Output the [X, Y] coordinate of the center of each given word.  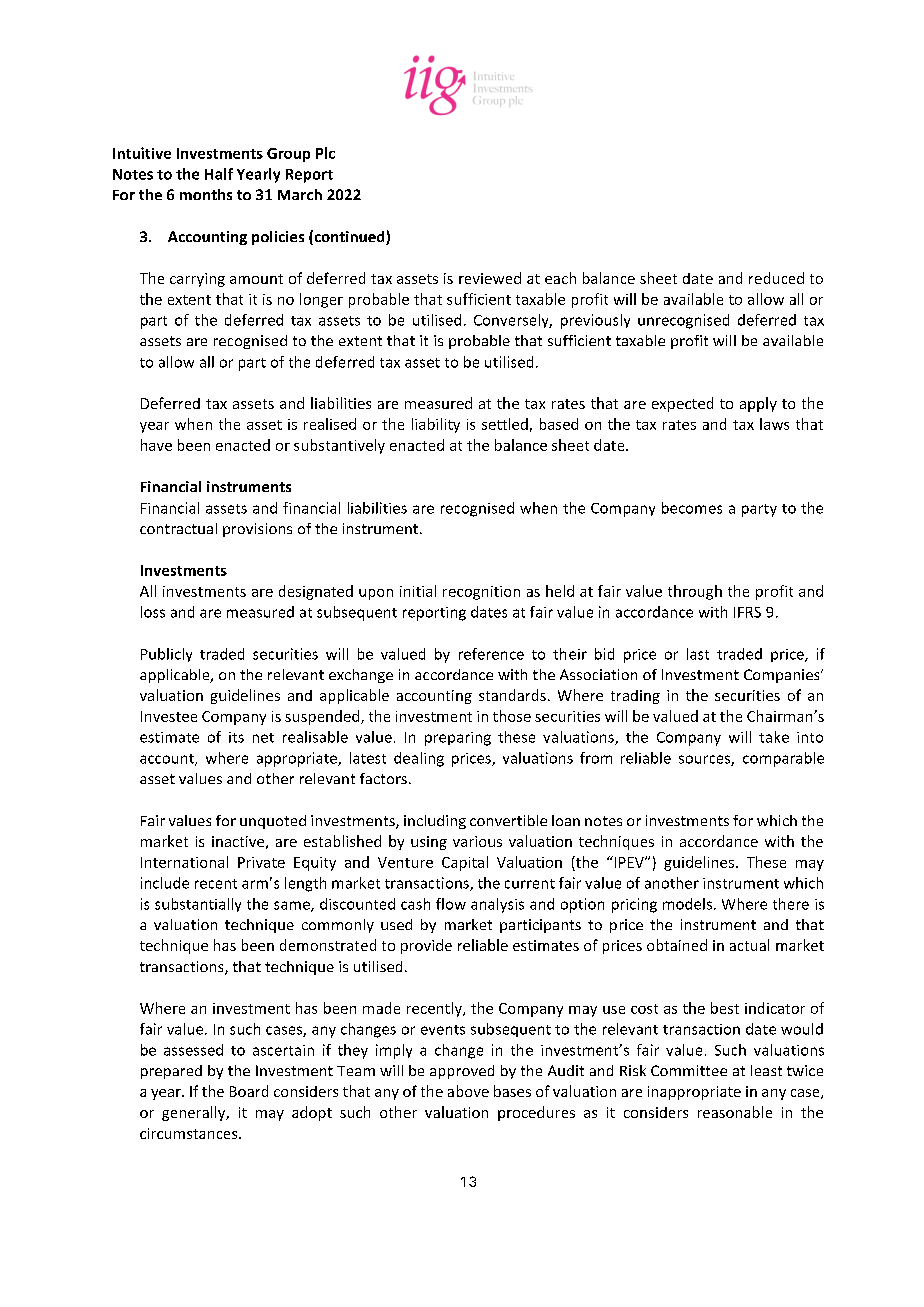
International [184, 862]
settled [505, 424]
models [687, 904]
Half [219, 174]
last [698, 654]
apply [758, 404]
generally [195, 1113]
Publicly [166, 655]
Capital [465, 863]
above [468, 1091]
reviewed [490, 278]
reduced [776, 278]
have [156, 445]
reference [491, 654]
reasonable [735, 1112]
